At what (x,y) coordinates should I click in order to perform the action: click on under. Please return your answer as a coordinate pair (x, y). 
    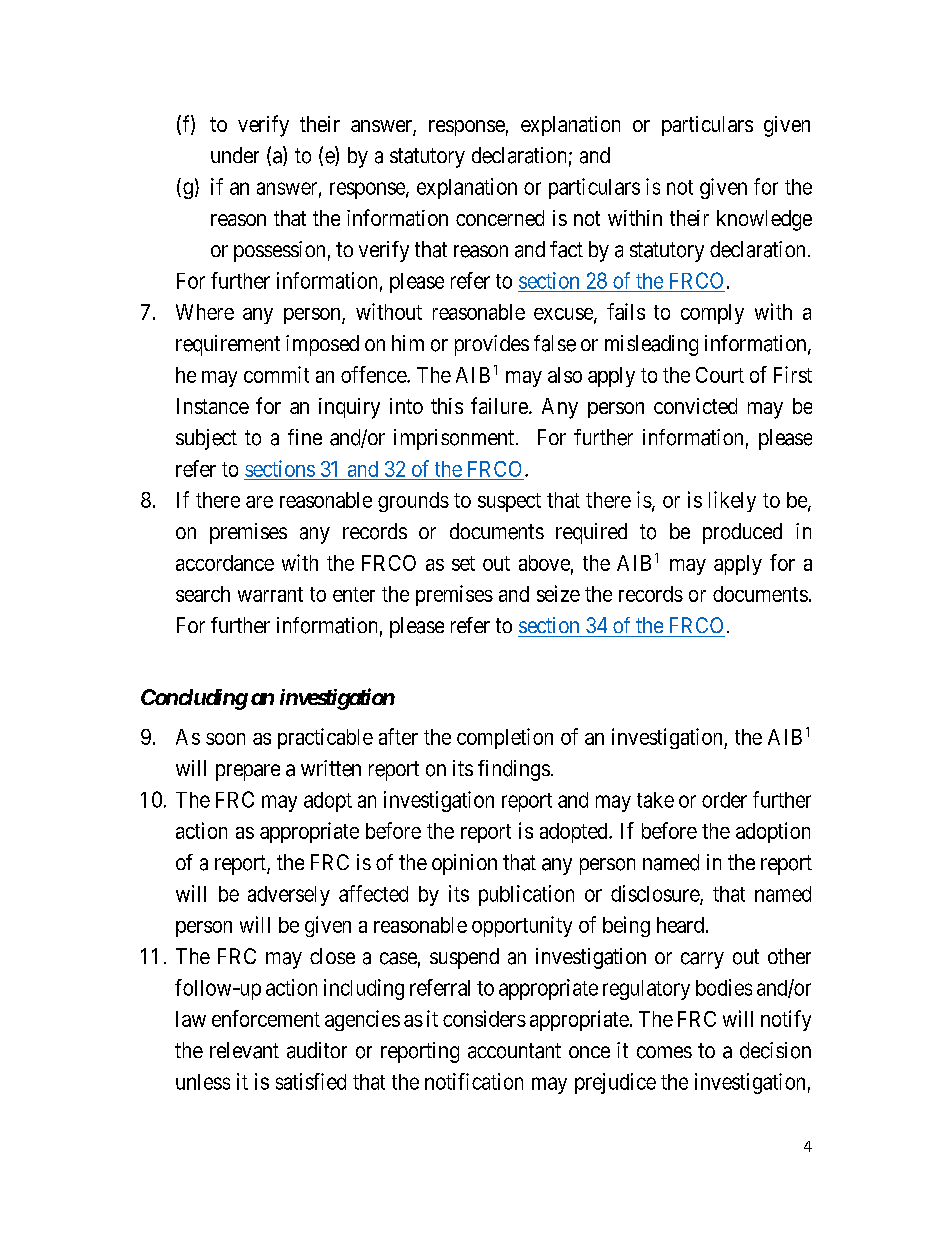
    Looking at the image, I should click on (235, 155).
